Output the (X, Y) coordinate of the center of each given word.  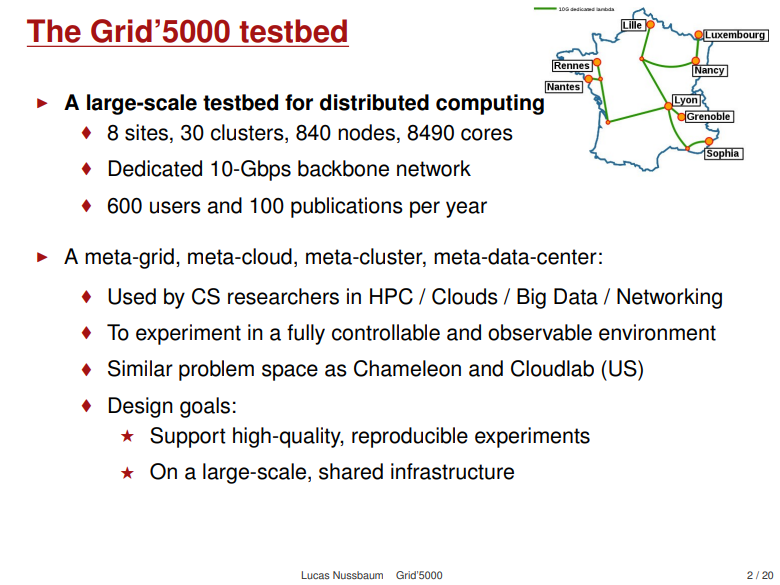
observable (540, 332)
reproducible (410, 437)
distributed (374, 102)
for (299, 102)
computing (491, 103)
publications (347, 207)
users (175, 207)
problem (216, 370)
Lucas (315, 575)
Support (188, 437)
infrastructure (452, 471)
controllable (386, 332)
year (466, 209)
